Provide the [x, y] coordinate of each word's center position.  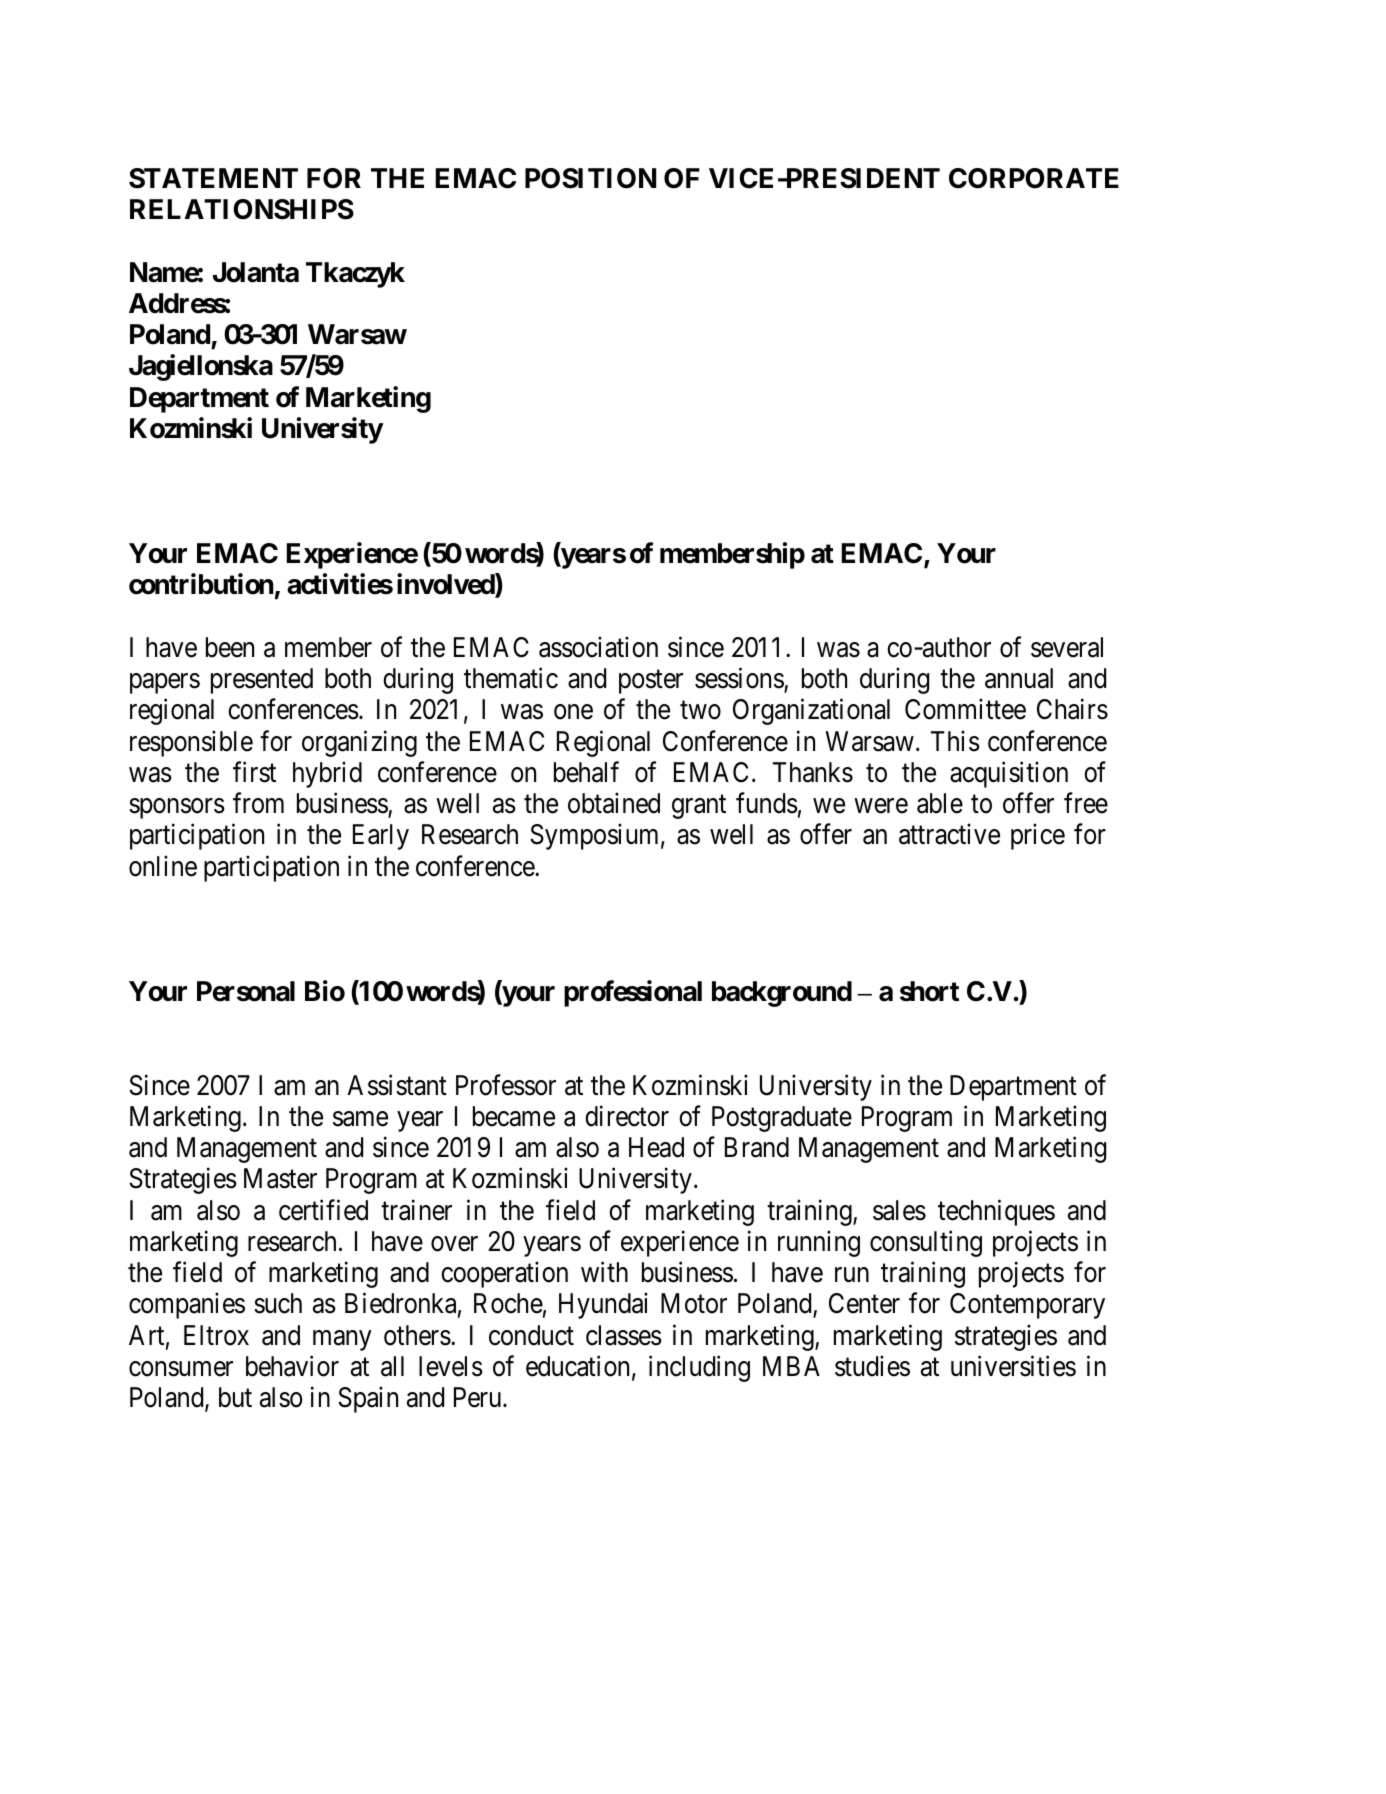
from [258, 803]
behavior [292, 1366]
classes [624, 1335]
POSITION [590, 178]
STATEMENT [213, 178]
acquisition [1009, 774]
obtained [614, 803]
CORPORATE [1034, 178]
